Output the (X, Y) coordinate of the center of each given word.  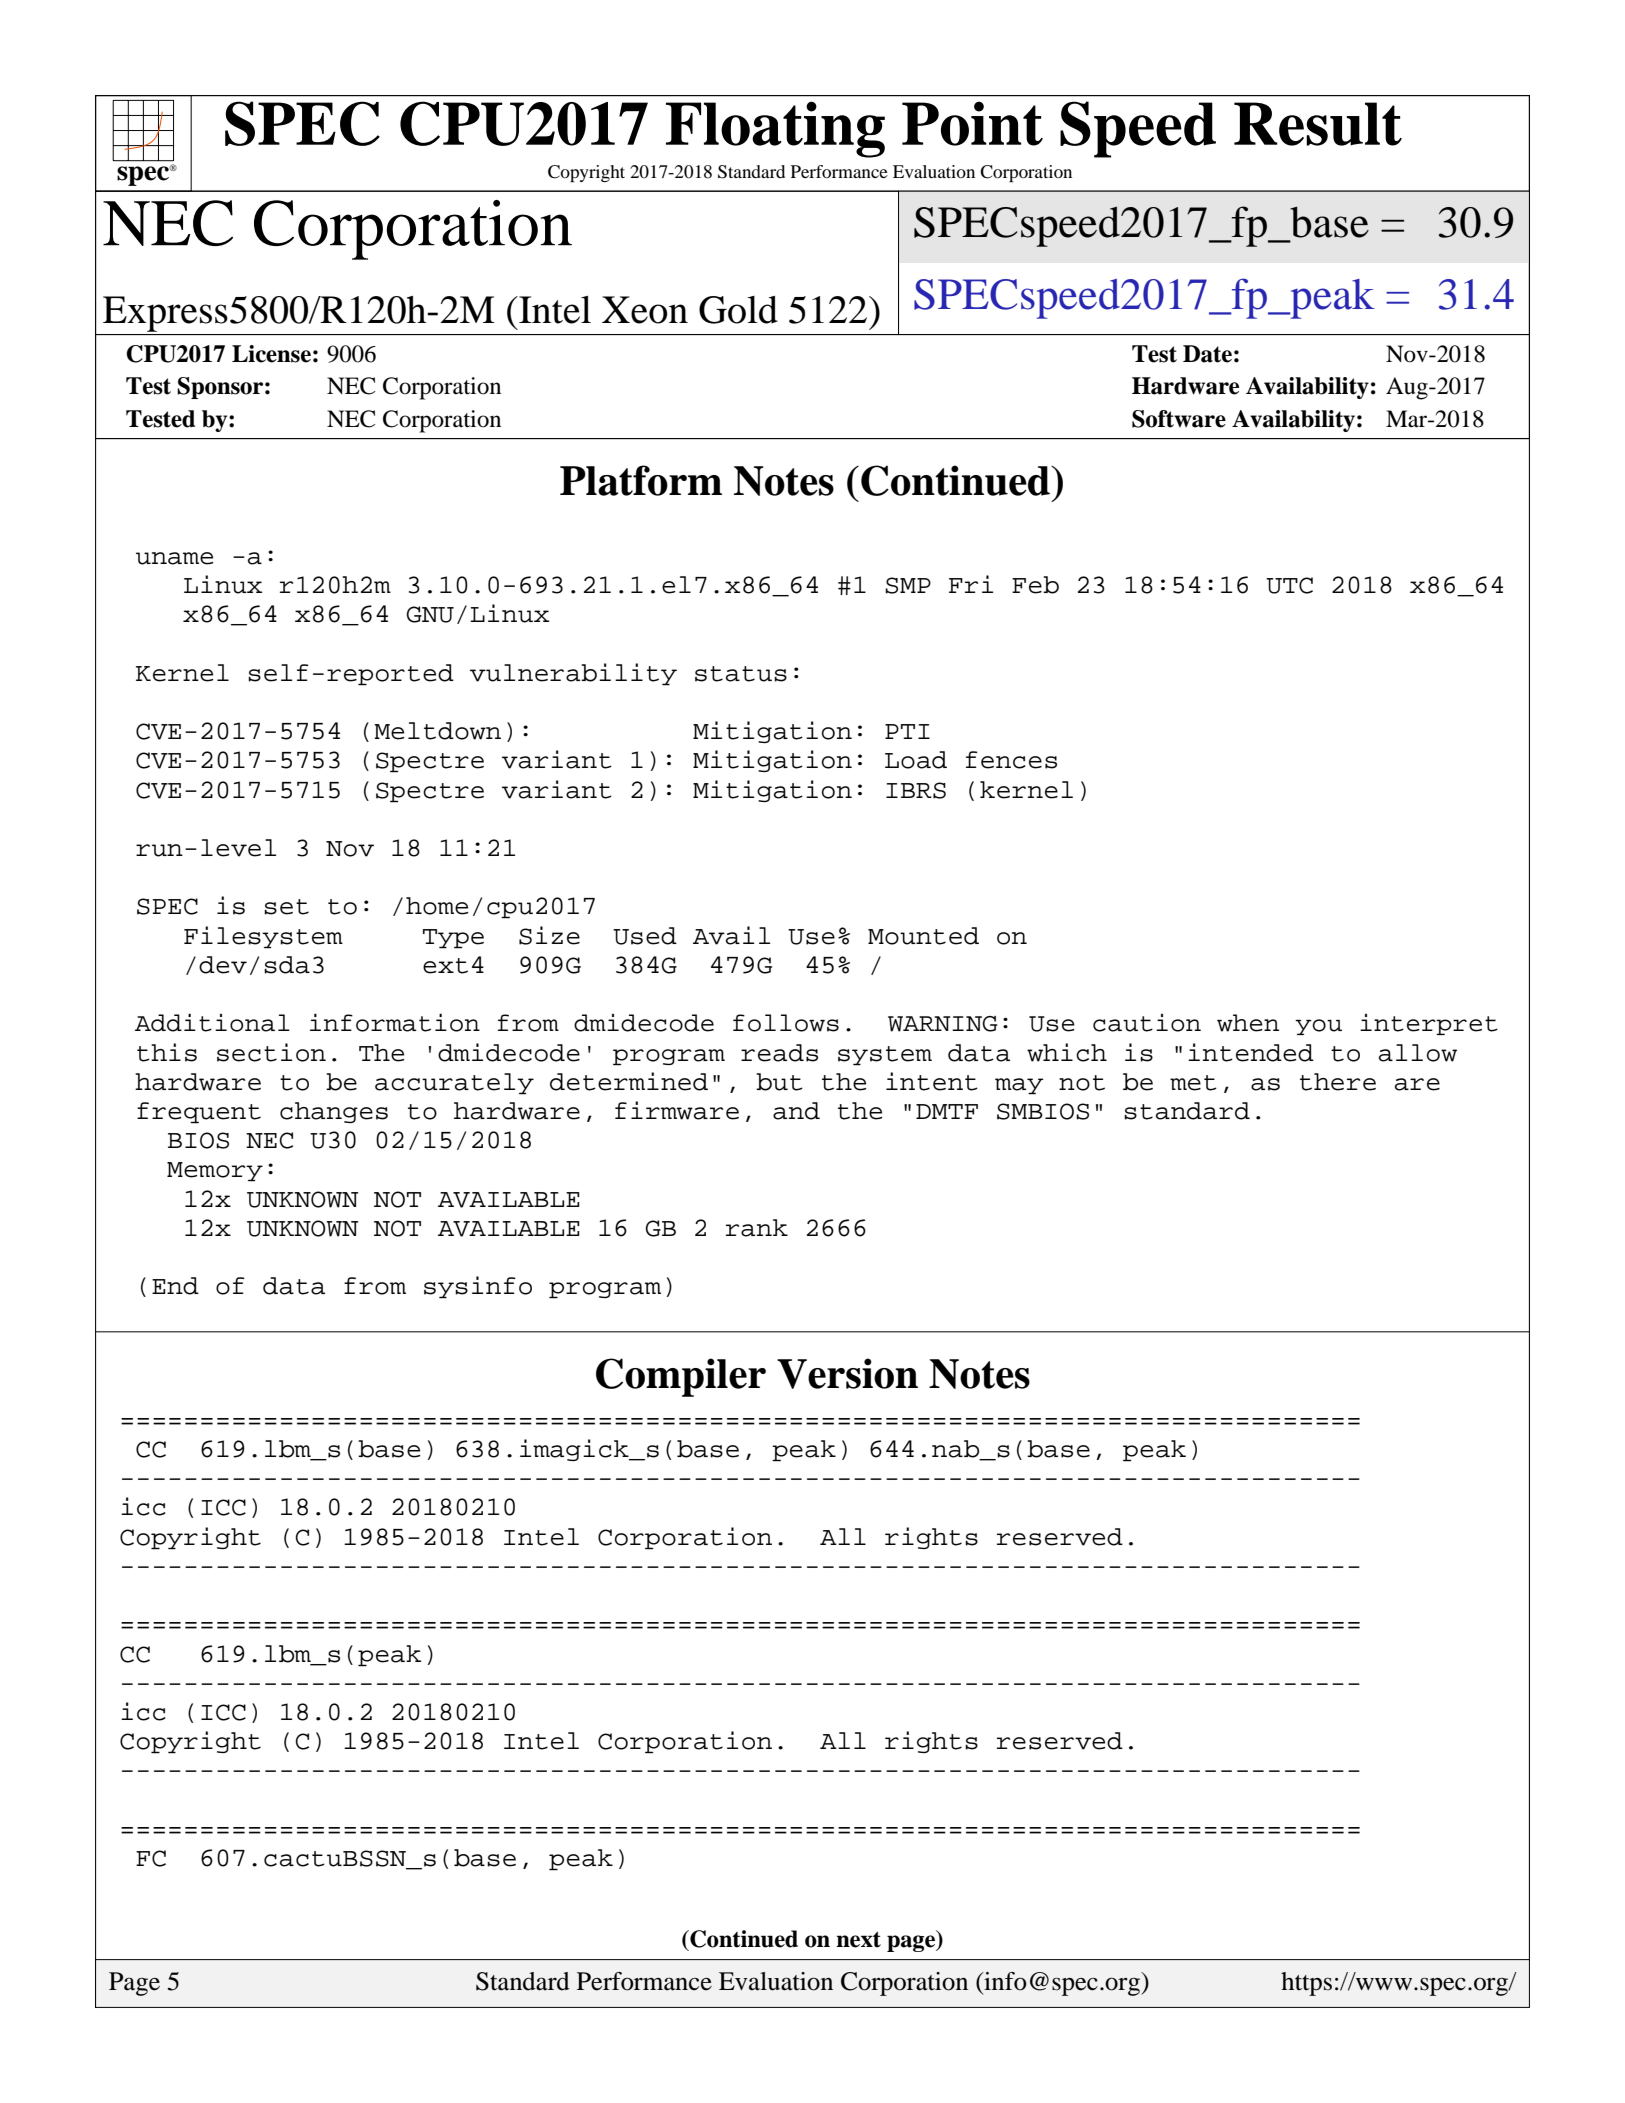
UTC (1289, 585)
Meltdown (437, 731)
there (1338, 1082)
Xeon (645, 310)
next (858, 1940)
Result (1318, 124)
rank (757, 1228)
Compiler (681, 1377)
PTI (907, 731)
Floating (775, 129)
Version (847, 1373)
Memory (215, 1172)
